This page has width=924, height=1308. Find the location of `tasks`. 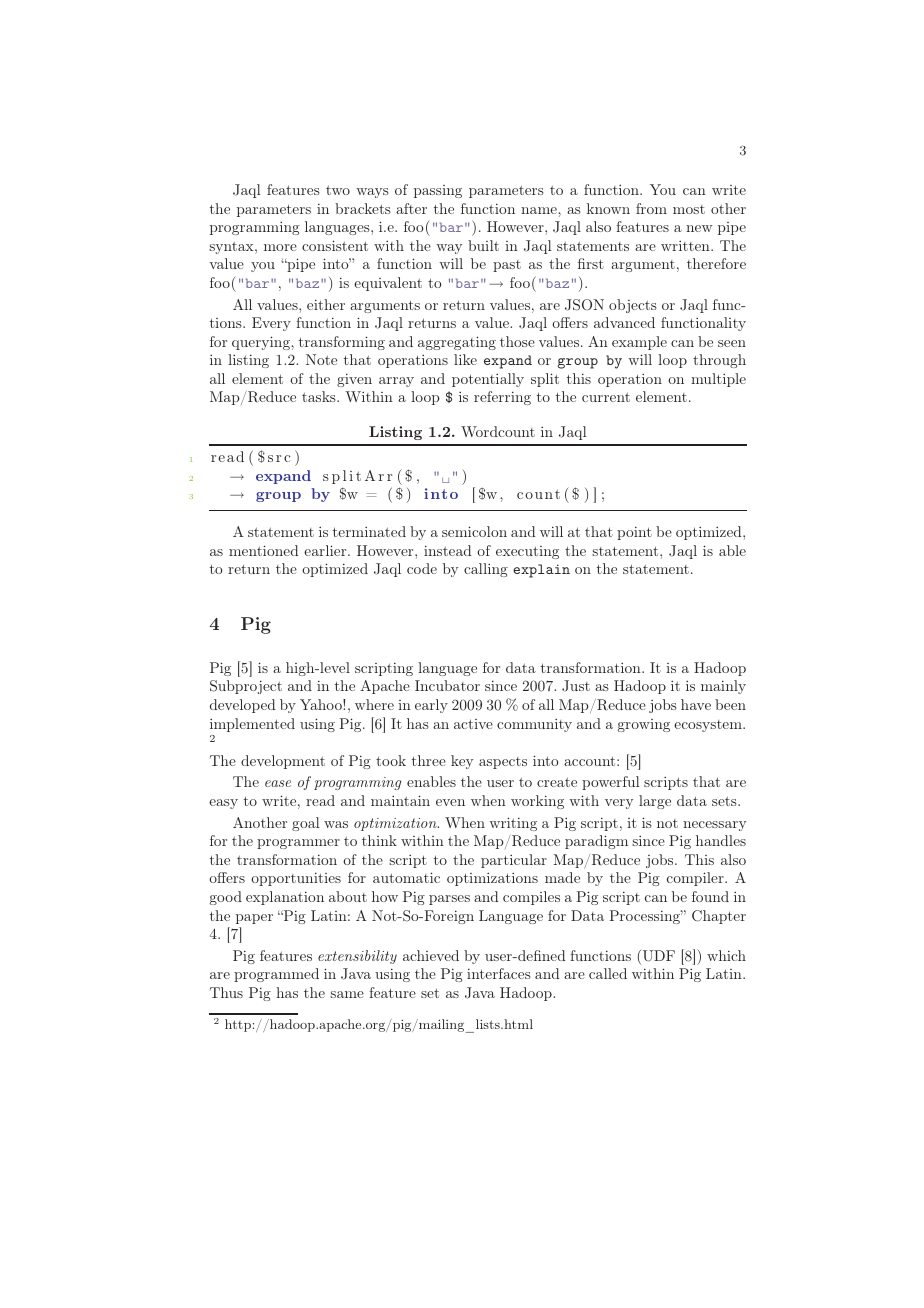

tasks is located at coordinates (320, 396).
